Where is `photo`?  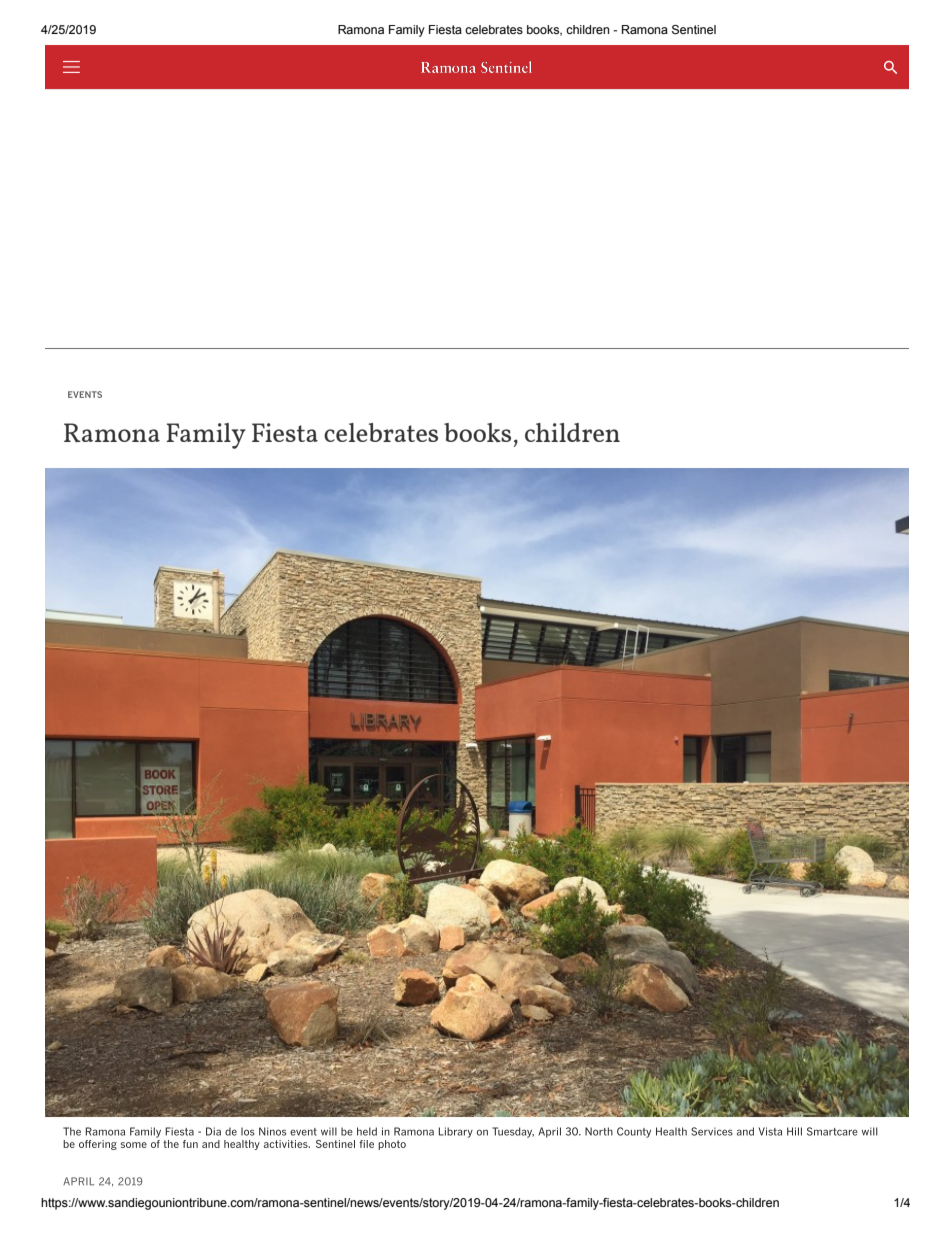
photo is located at coordinates (392, 1145).
